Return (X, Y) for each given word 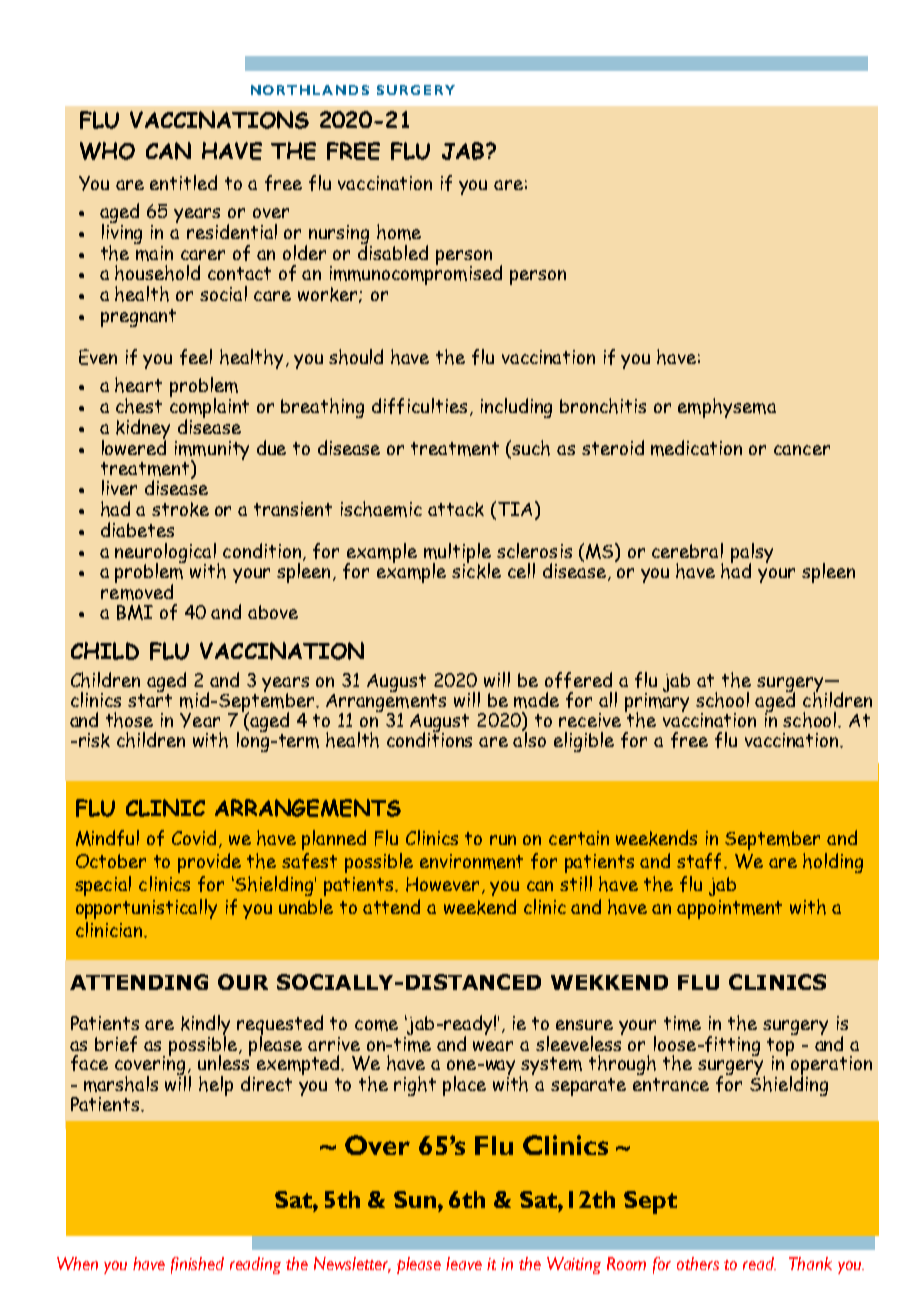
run (503, 840)
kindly (205, 1026)
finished (197, 1265)
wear (493, 1046)
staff (701, 861)
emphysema (727, 408)
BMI (135, 612)
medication (696, 448)
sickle (476, 570)
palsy (752, 554)
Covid (196, 839)
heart (138, 385)
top (780, 1048)
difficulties (419, 406)
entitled (183, 182)
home (399, 232)
